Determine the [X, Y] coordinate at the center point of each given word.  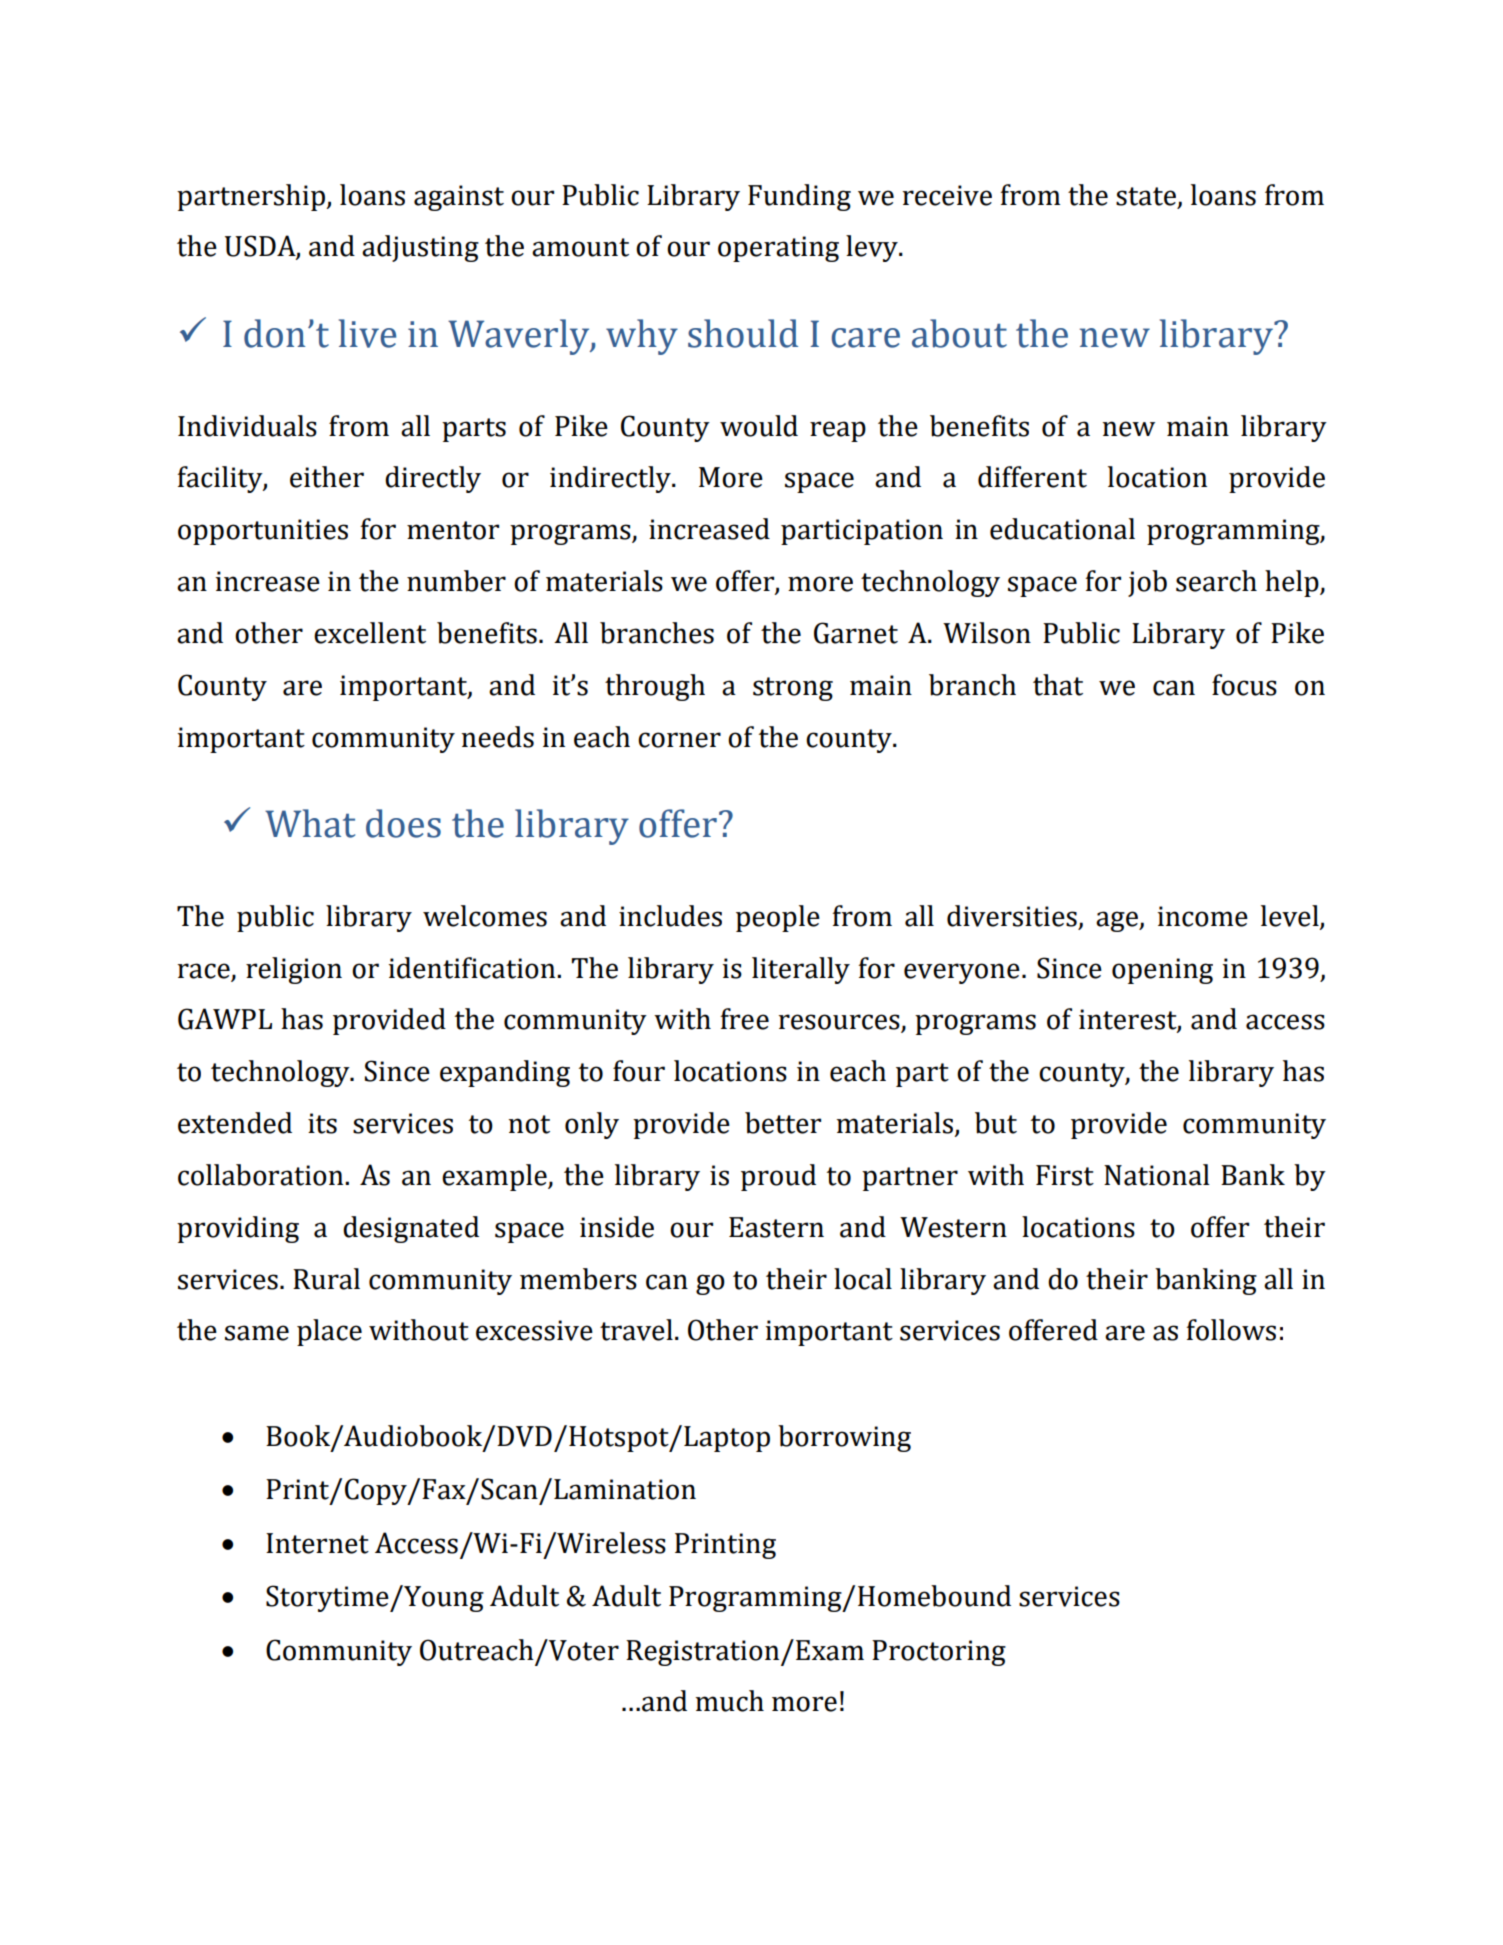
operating [778, 249]
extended [235, 1123]
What [310, 823]
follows [1231, 1330]
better [783, 1123]
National [1157, 1175]
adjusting [420, 248]
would [759, 426]
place [329, 1332]
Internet [317, 1543]
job [1147, 583]
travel [636, 1330]
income [1202, 916]
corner [679, 740]
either [327, 477]
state [1146, 196]
